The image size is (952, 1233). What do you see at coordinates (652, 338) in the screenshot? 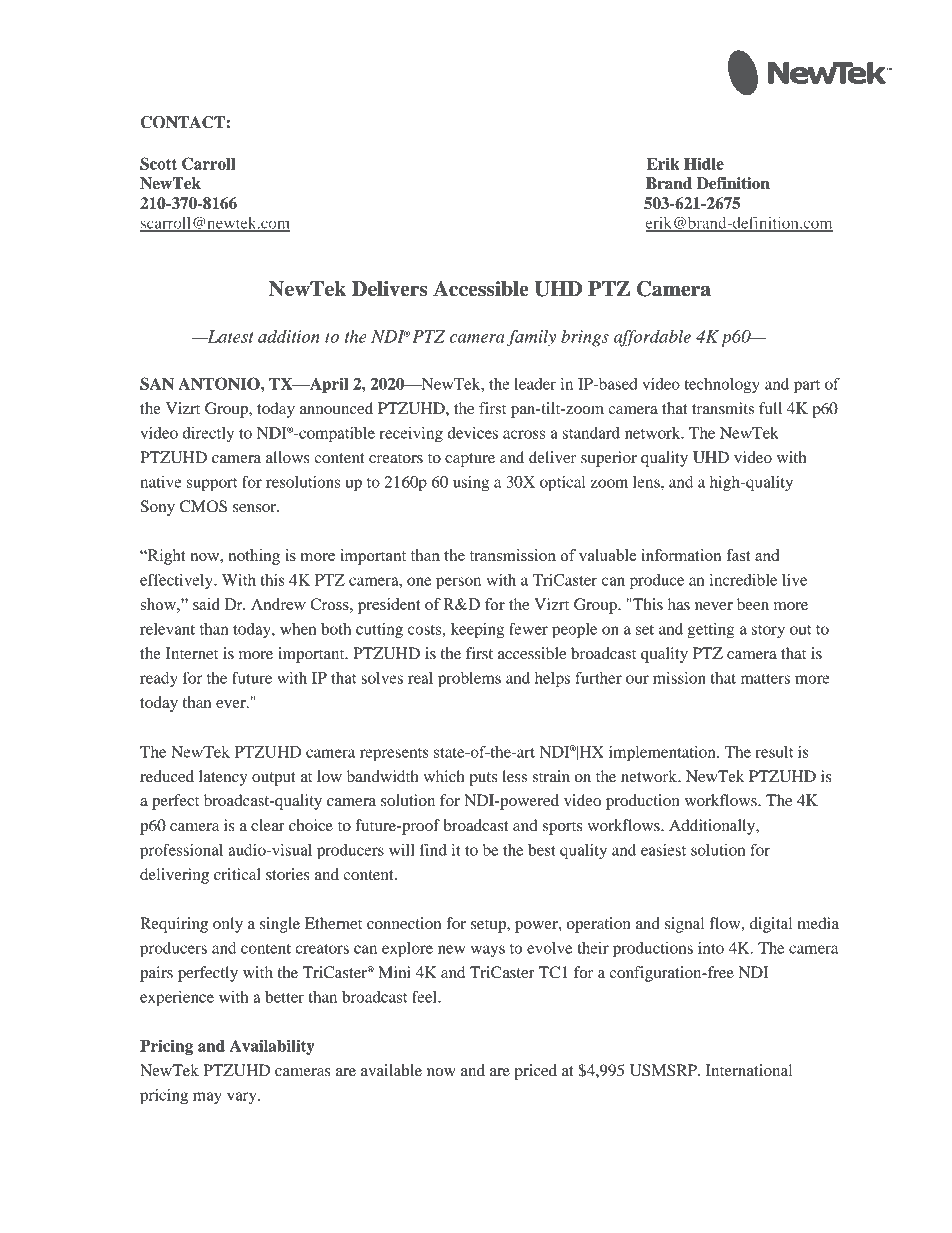
I see `affordable` at bounding box center [652, 338].
